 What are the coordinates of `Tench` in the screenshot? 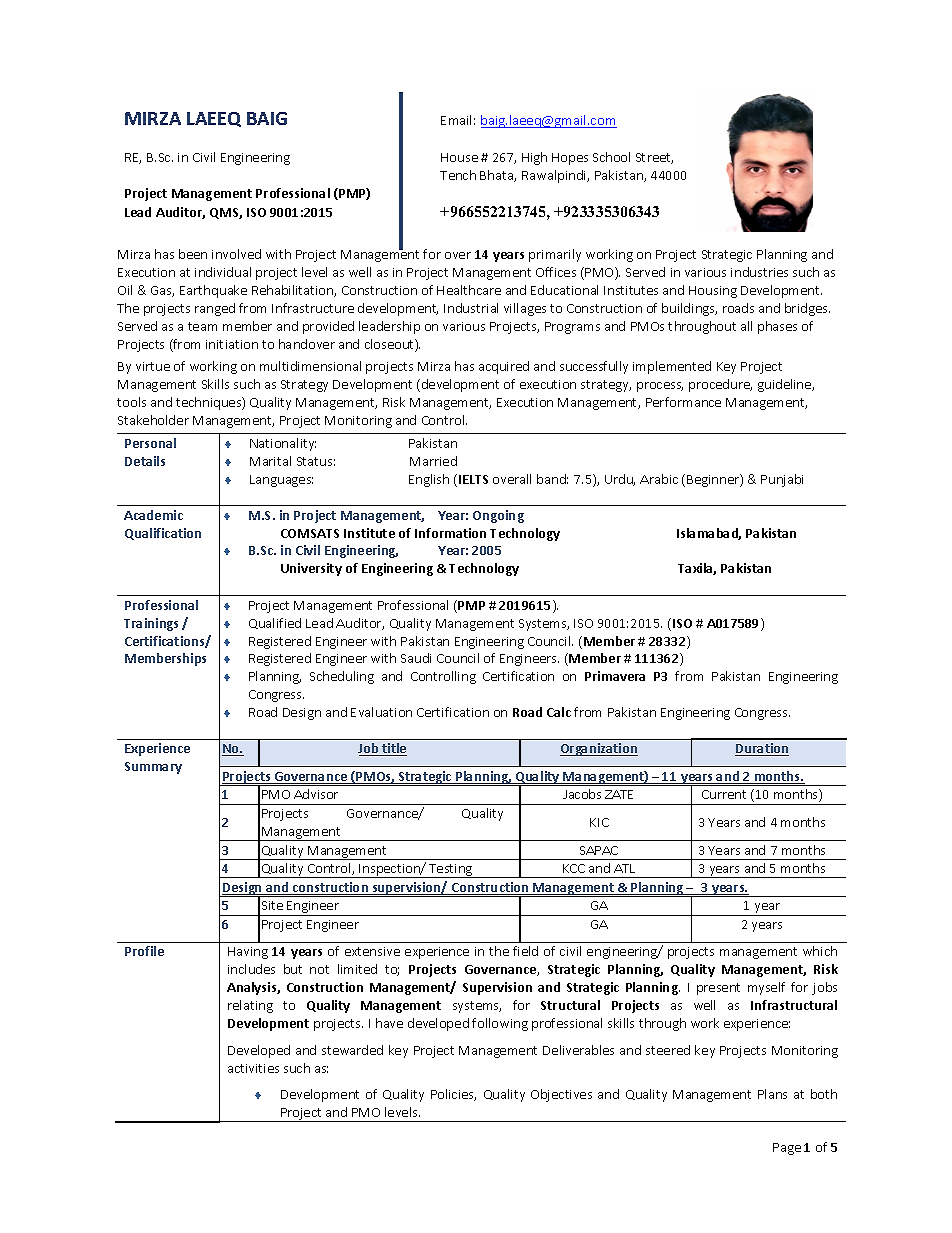 It's located at (458, 175).
